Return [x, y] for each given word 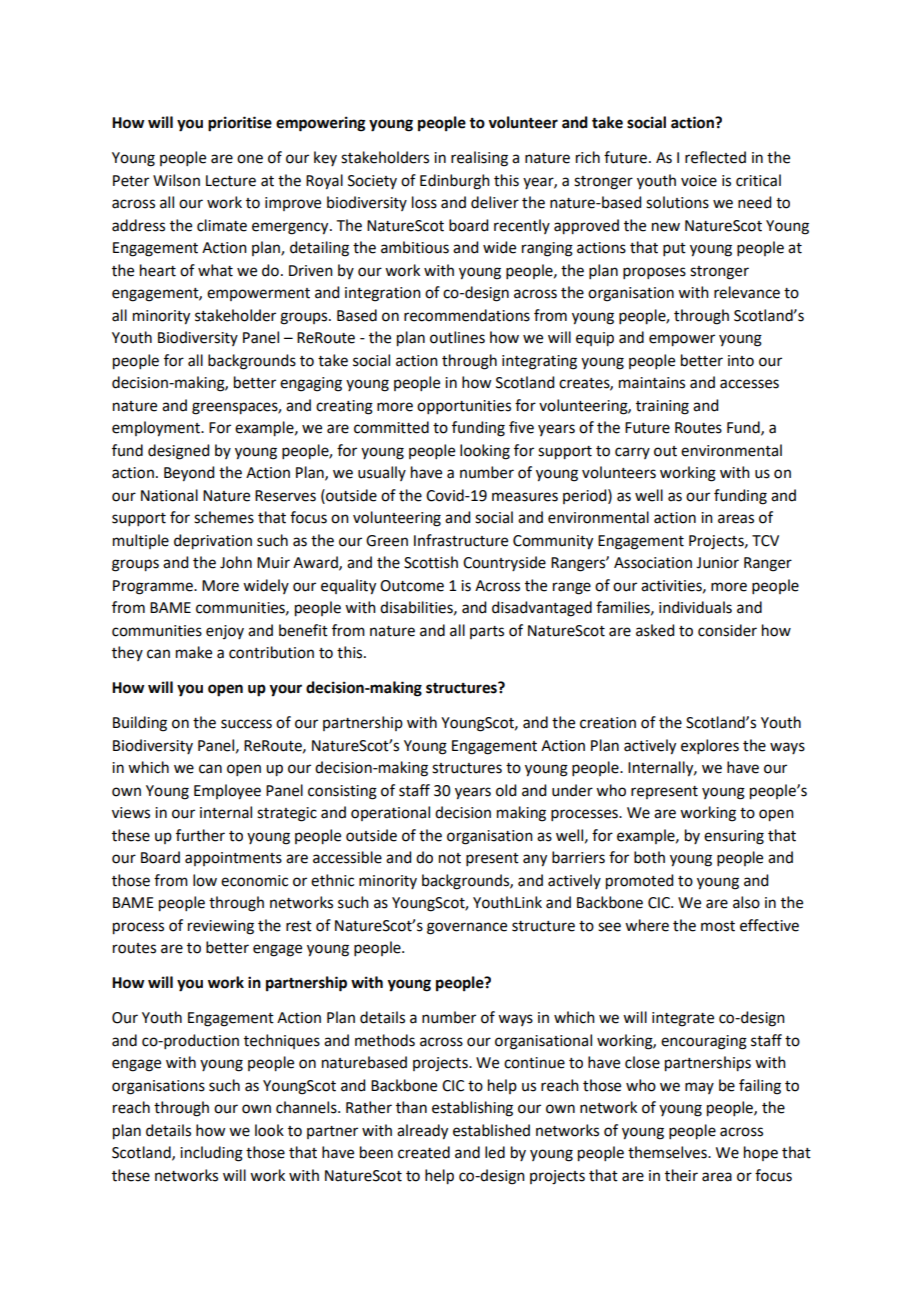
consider [727, 630]
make [194, 652]
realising [479, 159]
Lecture [231, 181]
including [211, 1154]
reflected [715, 157]
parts [487, 632]
